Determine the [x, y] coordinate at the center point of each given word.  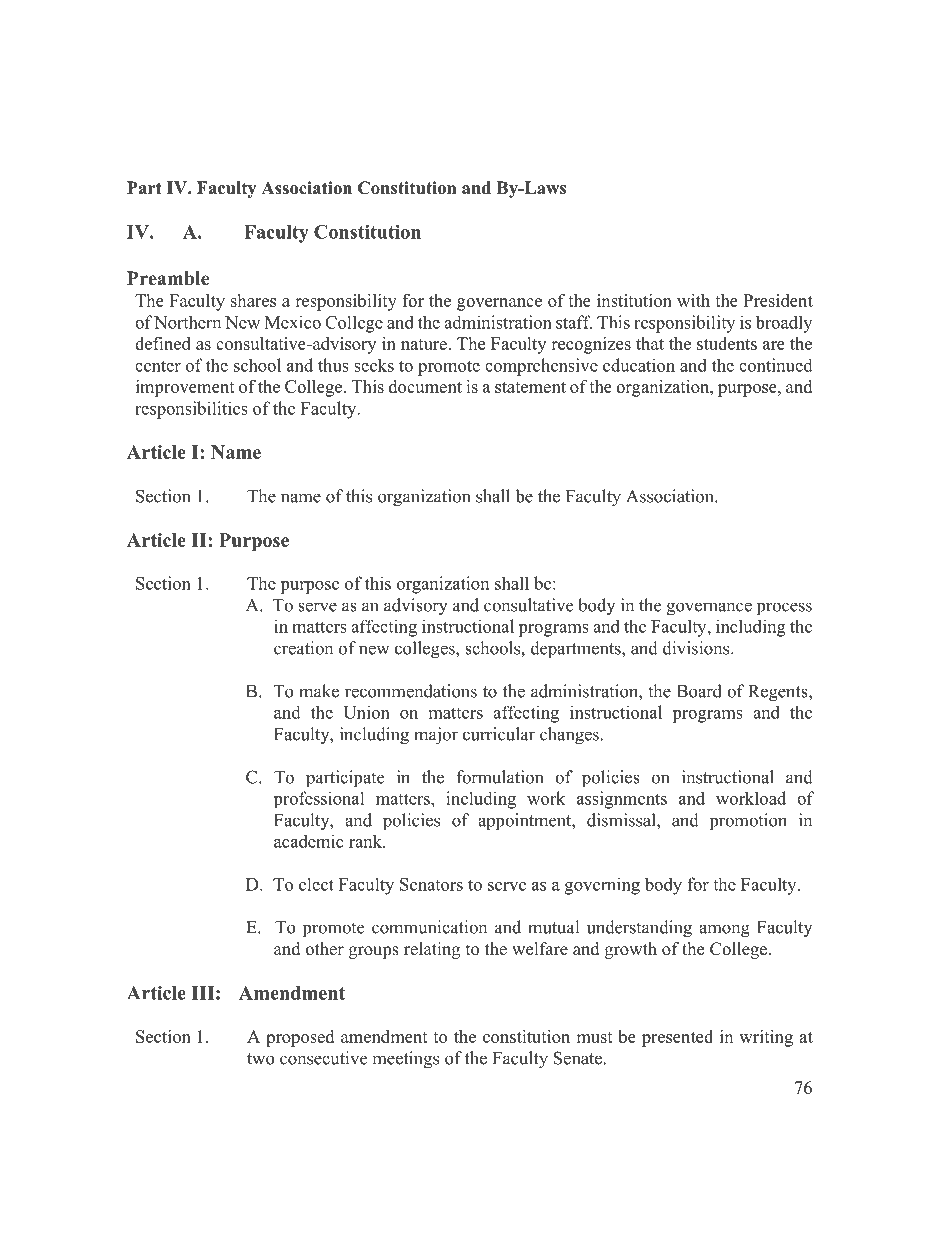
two [260, 1059]
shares [253, 300]
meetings [405, 1060]
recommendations [411, 691]
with [693, 300]
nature [425, 344]
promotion [748, 821]
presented [677, 1038]
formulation [499, 777]
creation [303, 648]
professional [319, 799]
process [784, 608]
